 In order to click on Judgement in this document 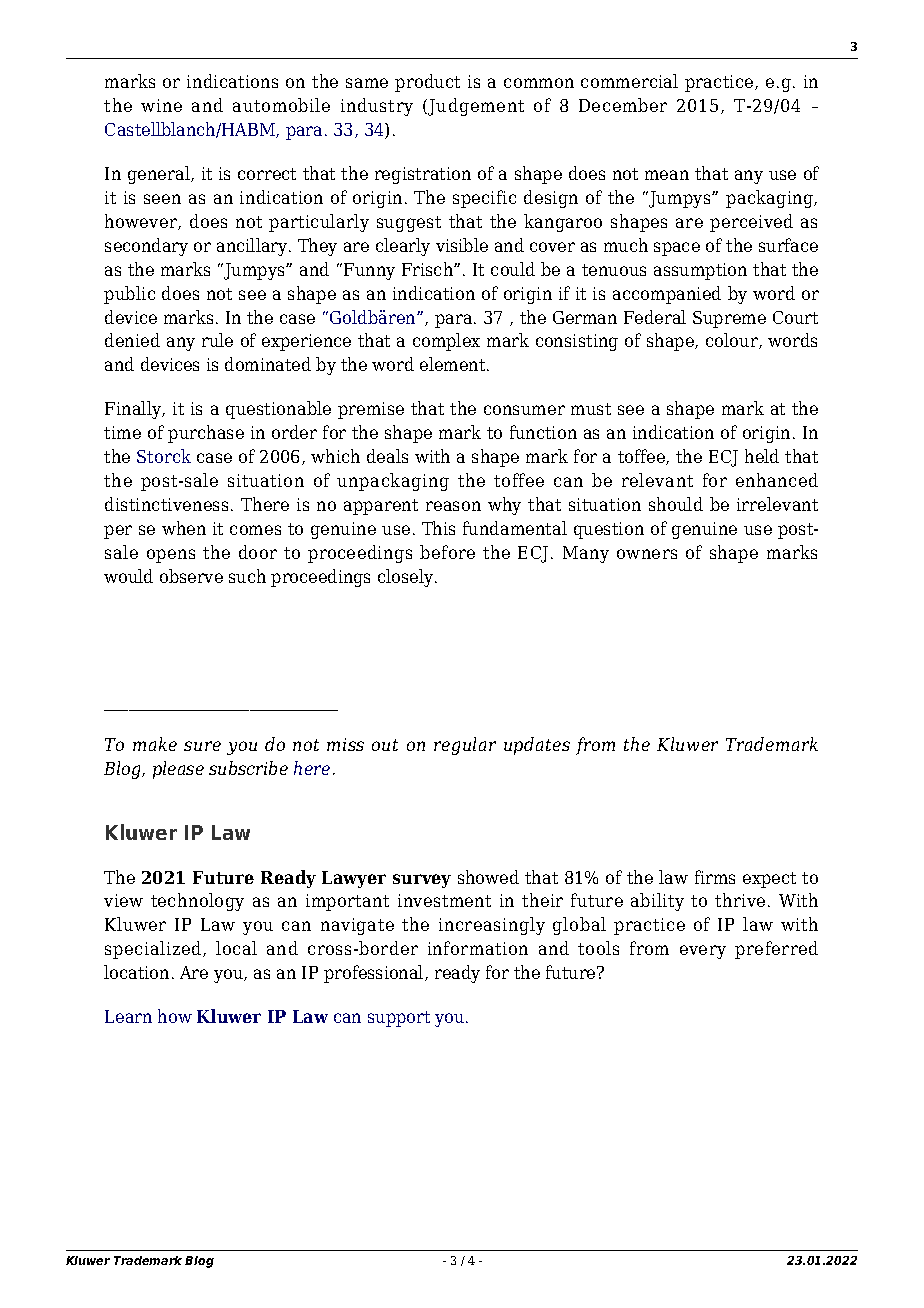, I will do `click(475, 107)`.
